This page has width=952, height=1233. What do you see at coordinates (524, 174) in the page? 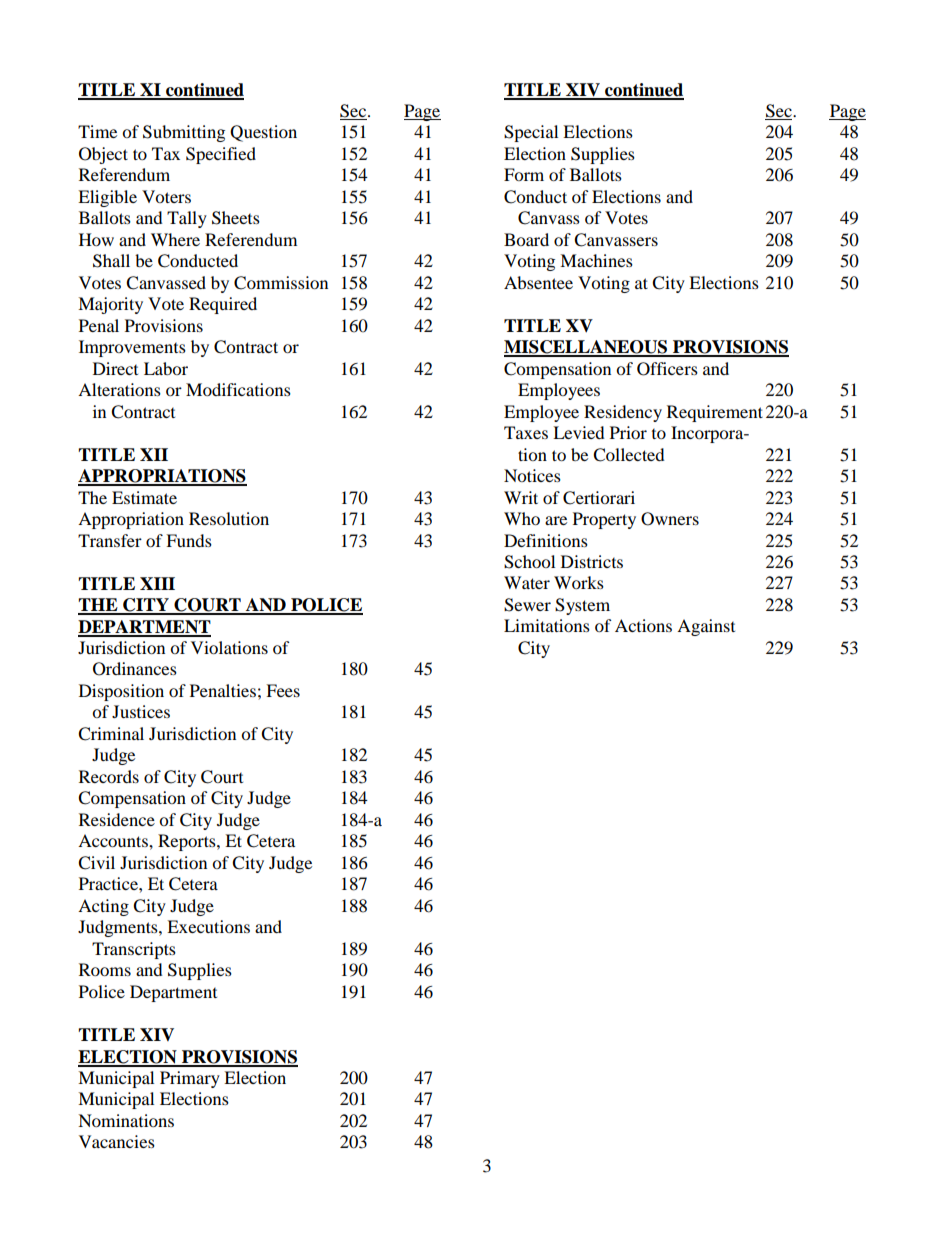
I see `Form` at bounding box center [524, 174].
